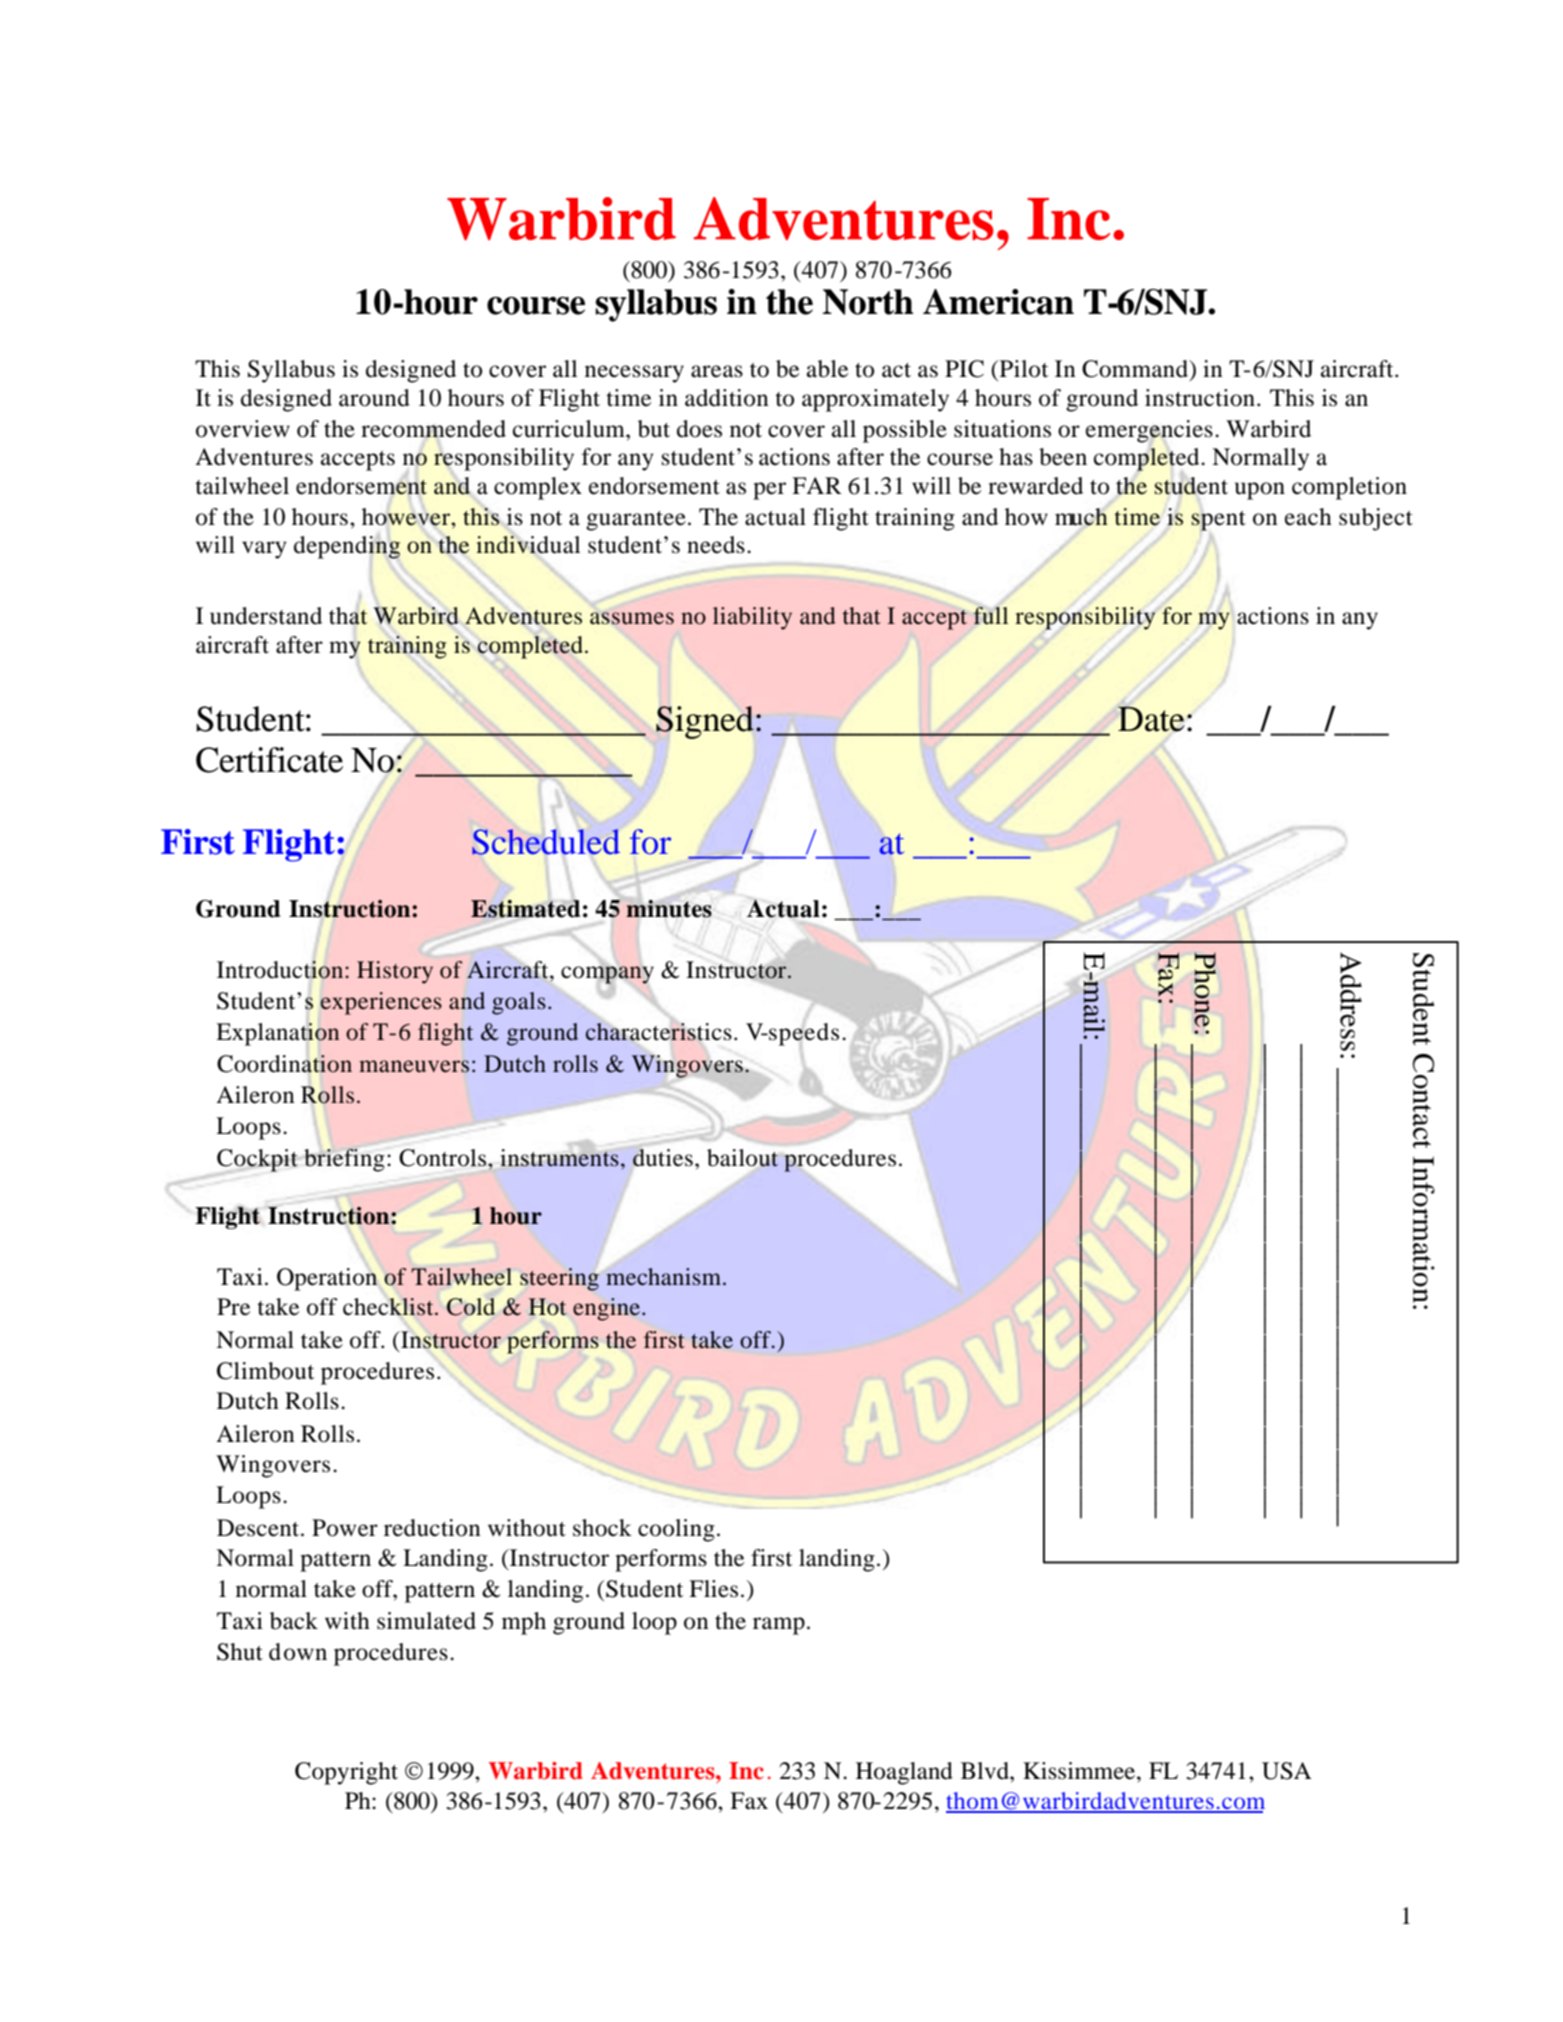 This document has height=2022, width=1563. I want to click on liability, so click(752, 618).
